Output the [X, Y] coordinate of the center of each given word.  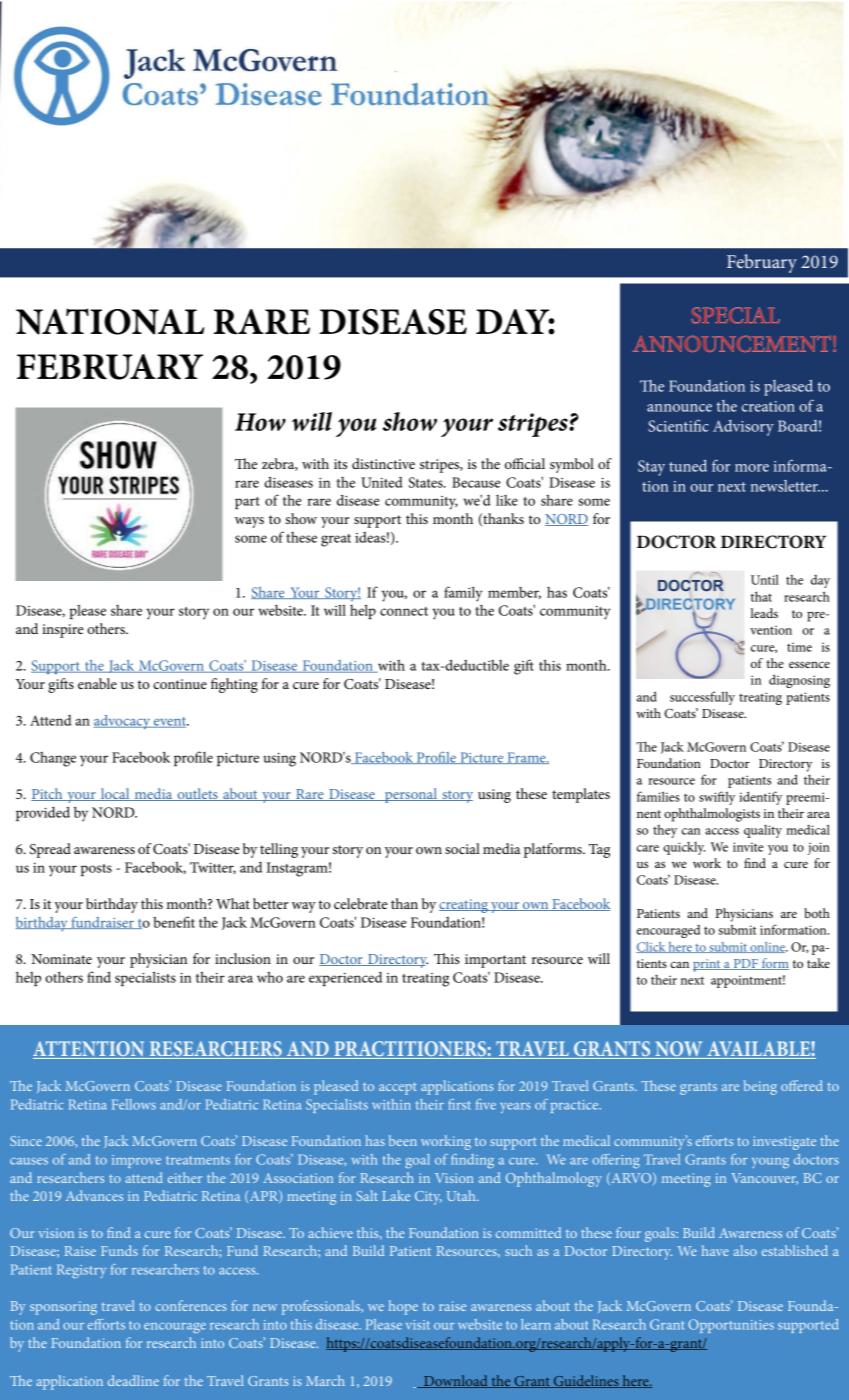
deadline [133, 1380]
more [752, 468]
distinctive [383, 463]
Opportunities [731, 1326]
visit [418, 1325]
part [247, 503]
